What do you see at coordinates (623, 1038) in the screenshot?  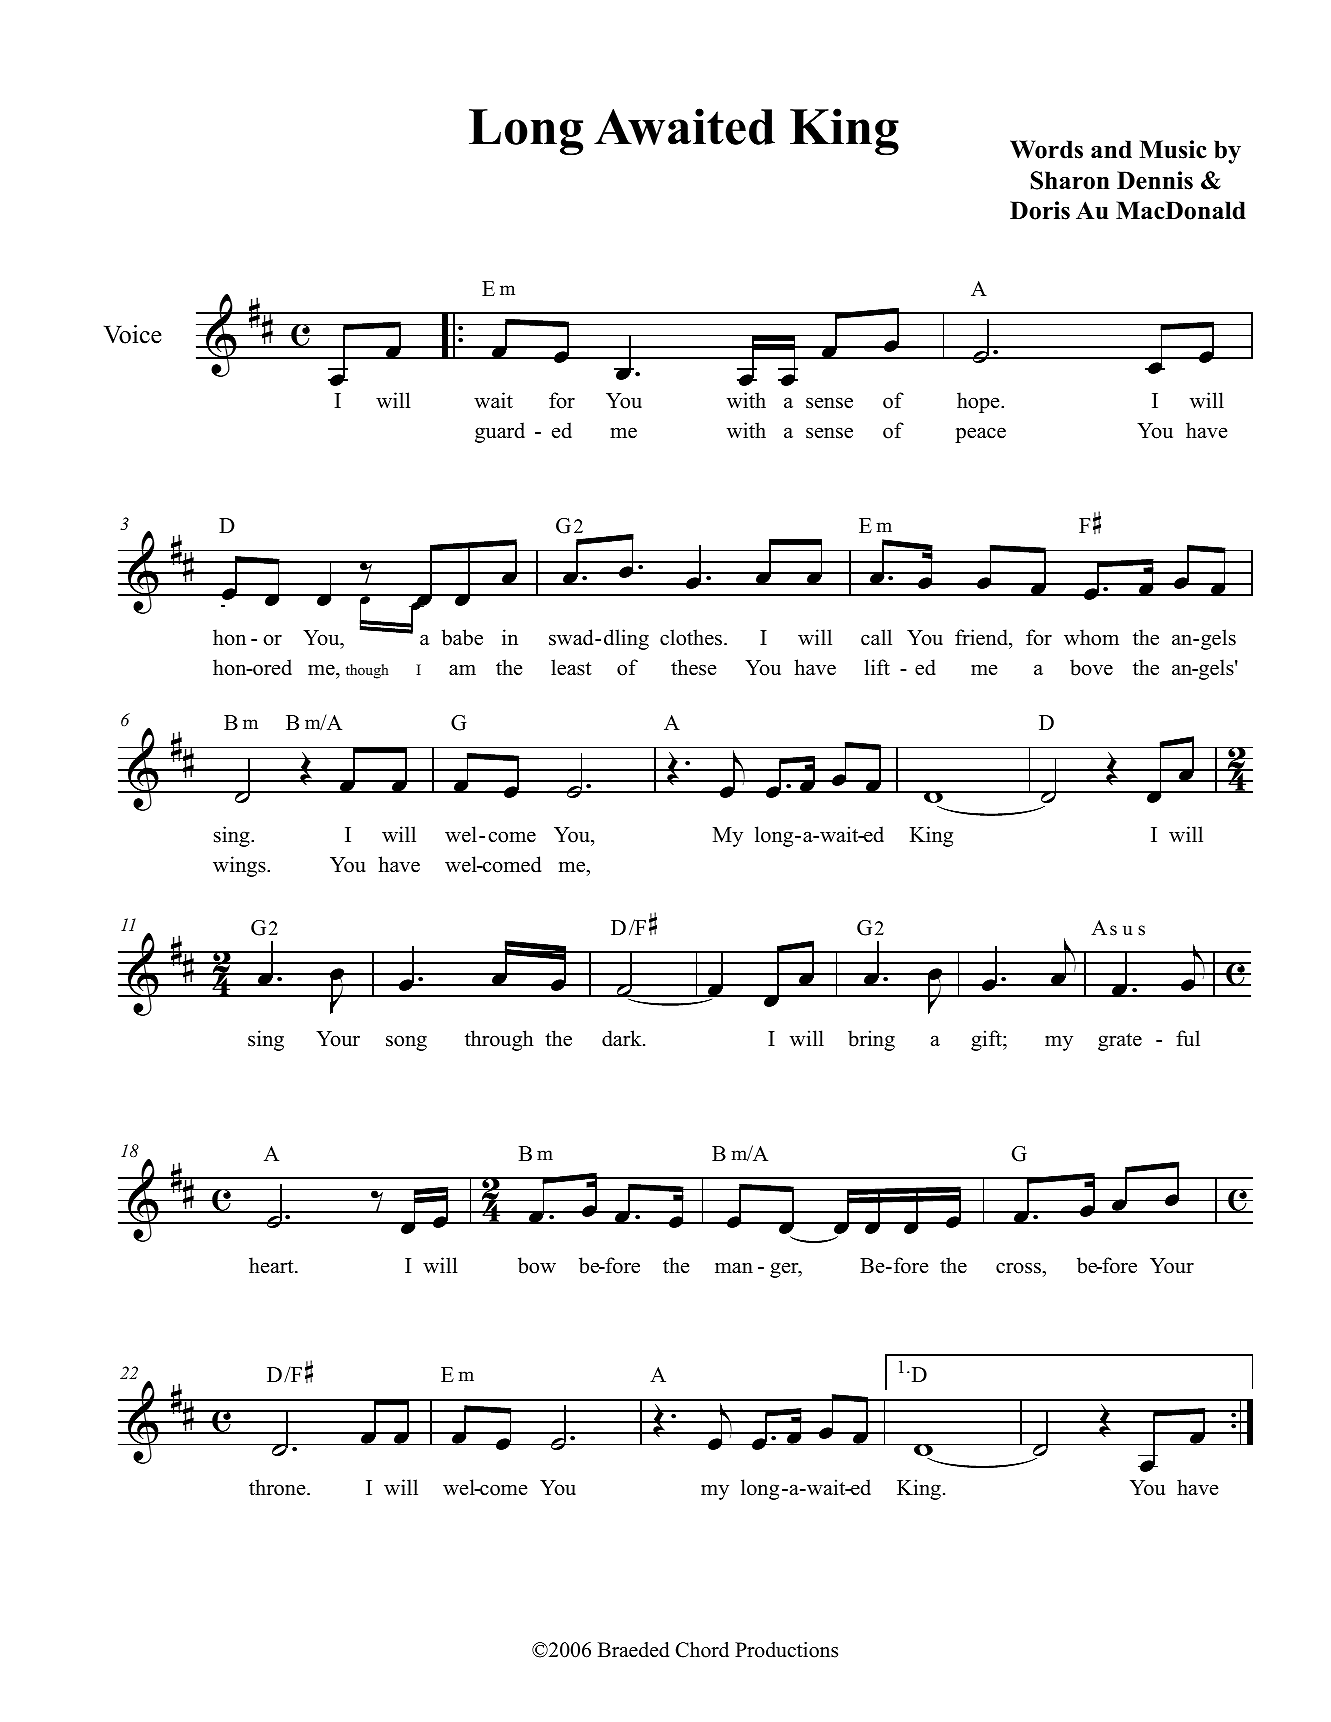 I see `dark` at bounding box center [623, 1038].
